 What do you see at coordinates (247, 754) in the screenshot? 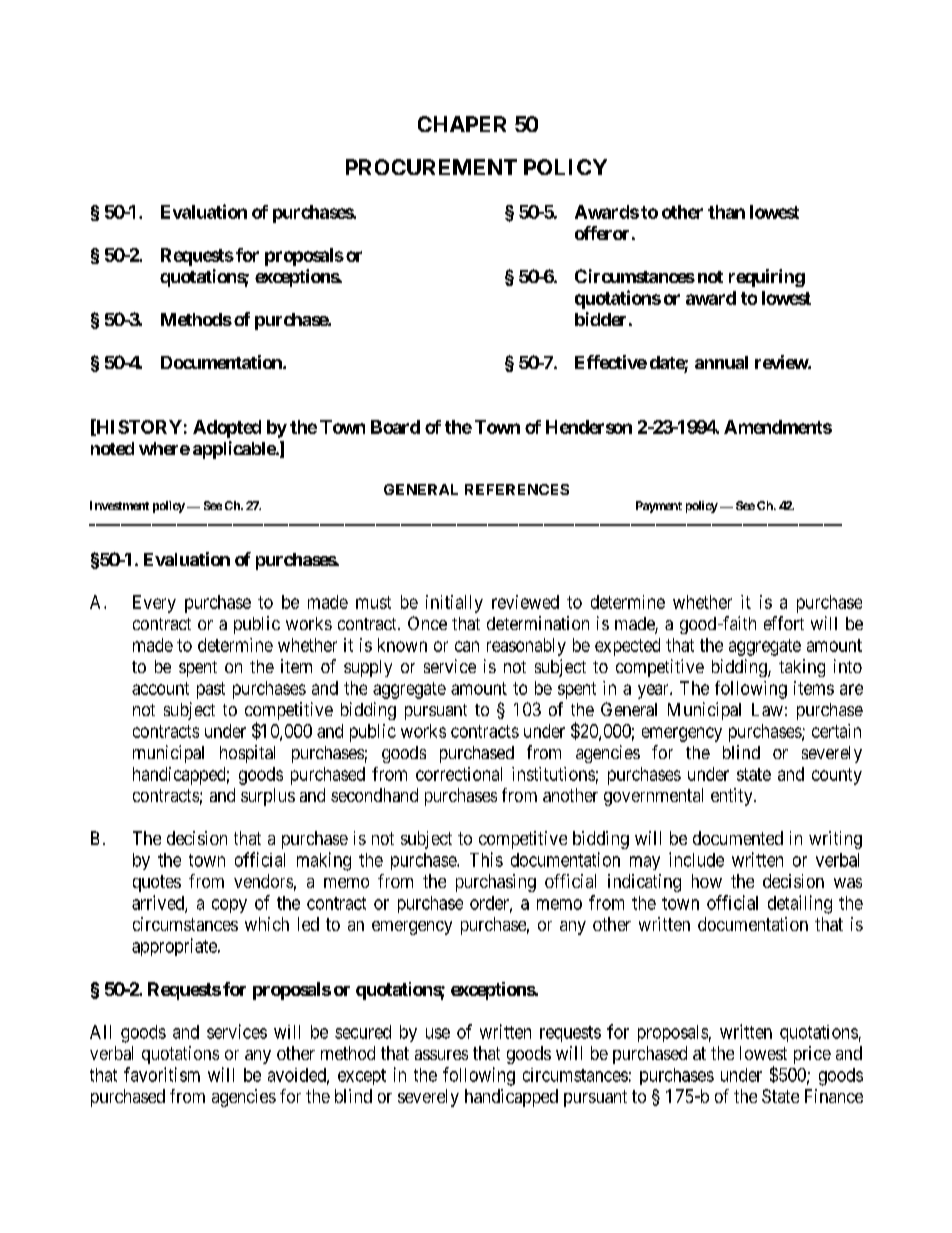
I see `hospital` at bounding box center [247, 754].
